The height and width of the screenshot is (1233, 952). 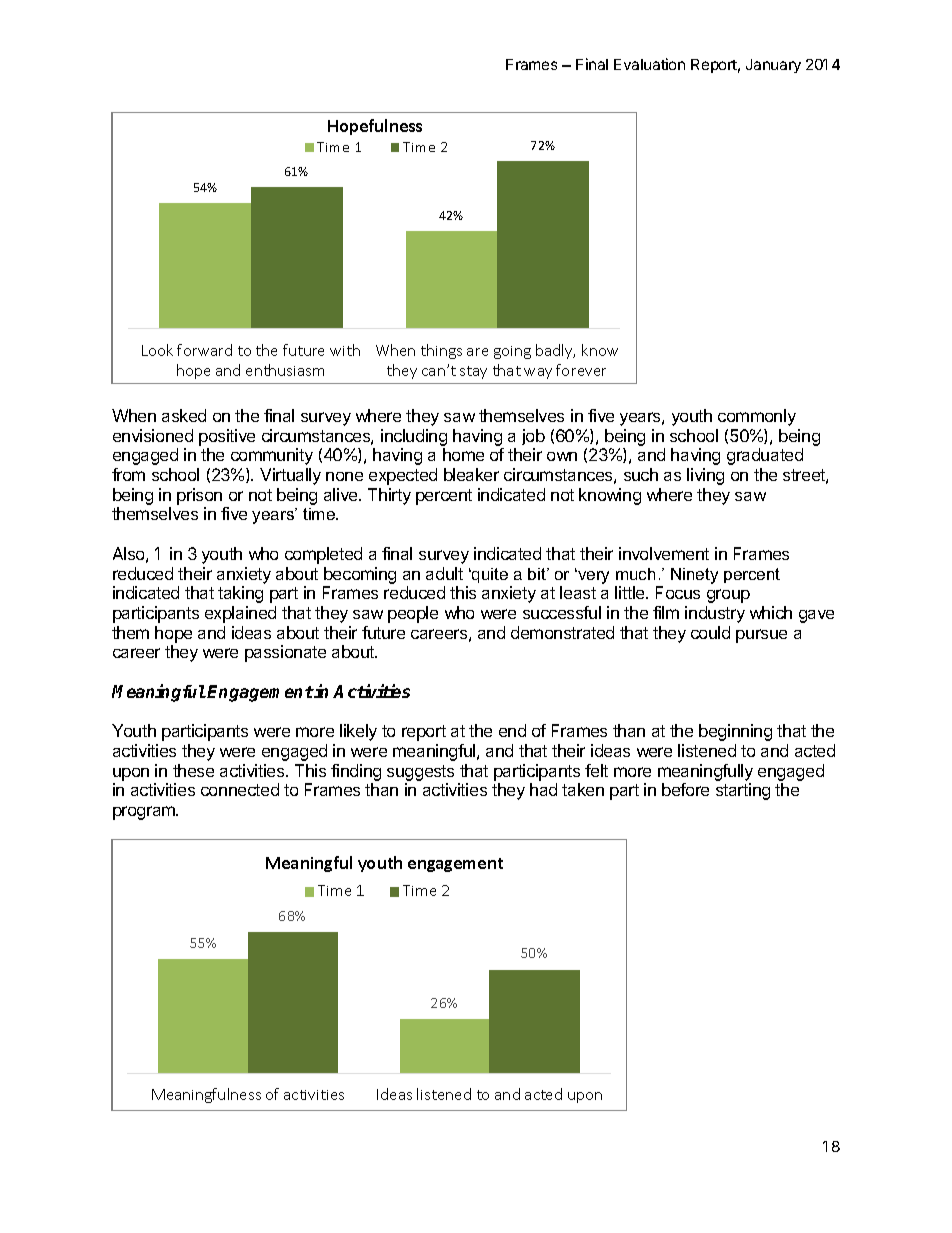 I want to click on suggests, so click(x=420, y=773).
